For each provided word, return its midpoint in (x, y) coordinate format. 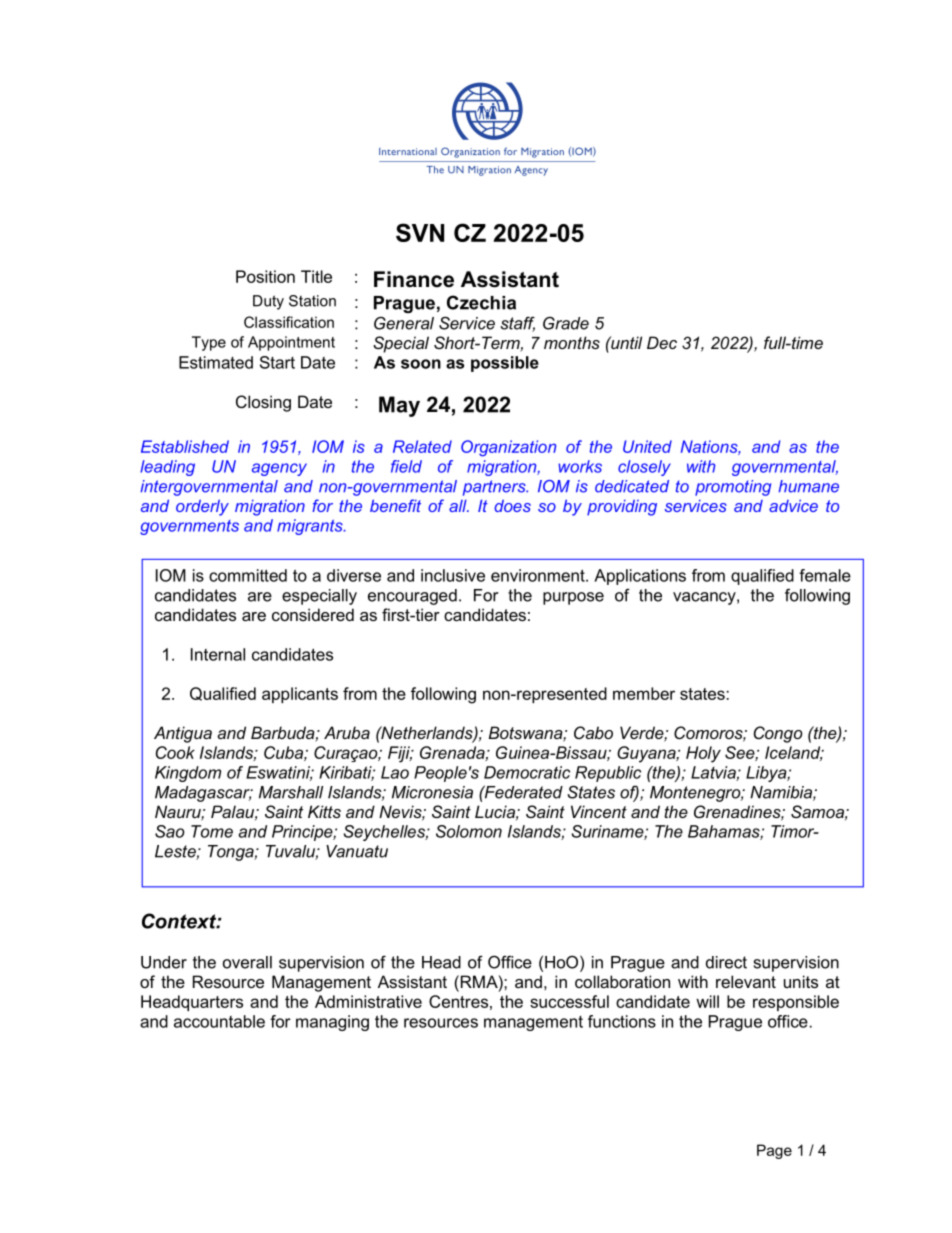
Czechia (481, 302)
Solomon (469, 831)
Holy (703, 754)
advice (793, 506)
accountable (219, 1021)
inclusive (453, 575)
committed (248, 575)
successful (569, 1001)
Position (265, 276)
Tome (212, 831)
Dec (662, 342)
